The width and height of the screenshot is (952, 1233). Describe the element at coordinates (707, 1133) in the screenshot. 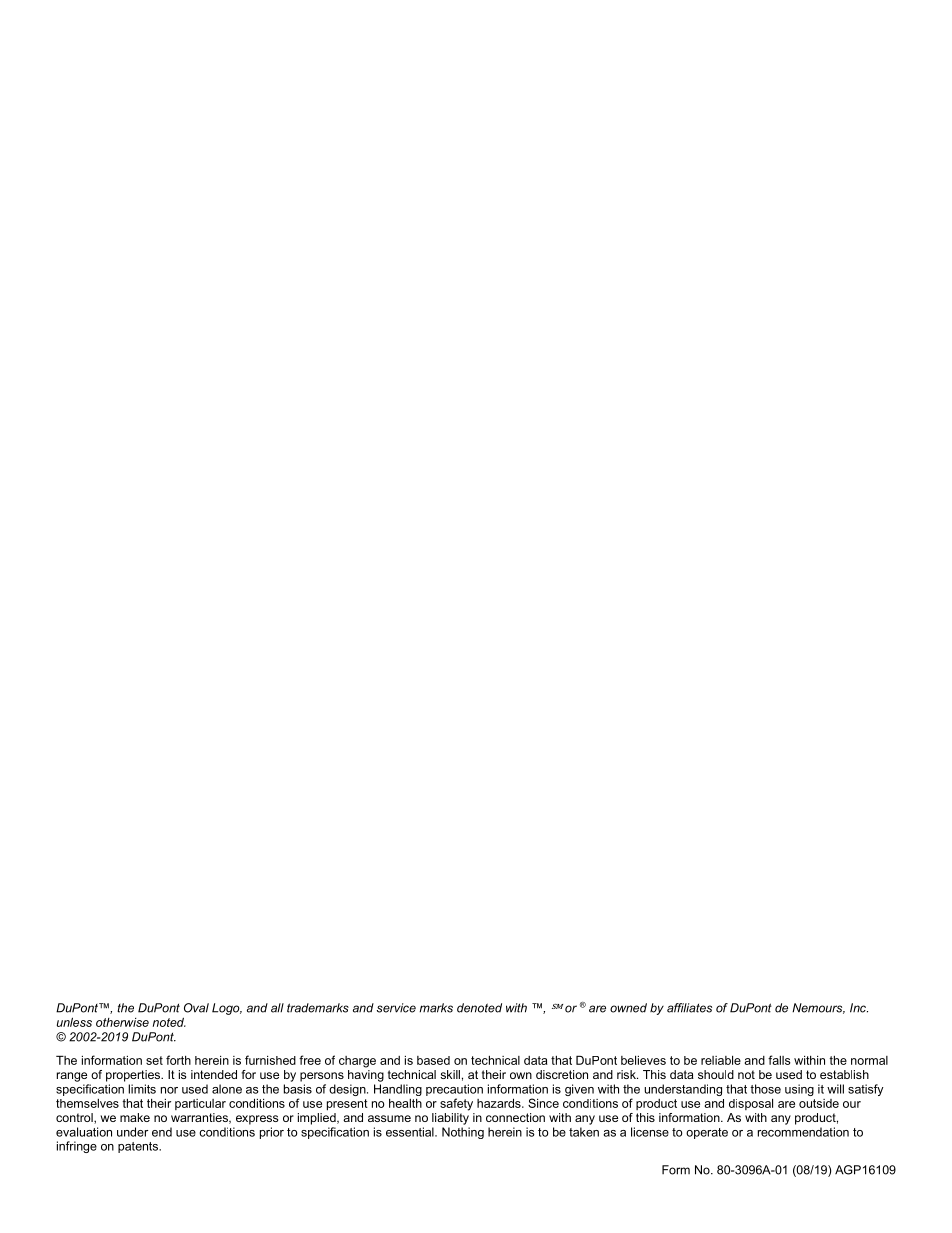

I see `operate` at that location.
